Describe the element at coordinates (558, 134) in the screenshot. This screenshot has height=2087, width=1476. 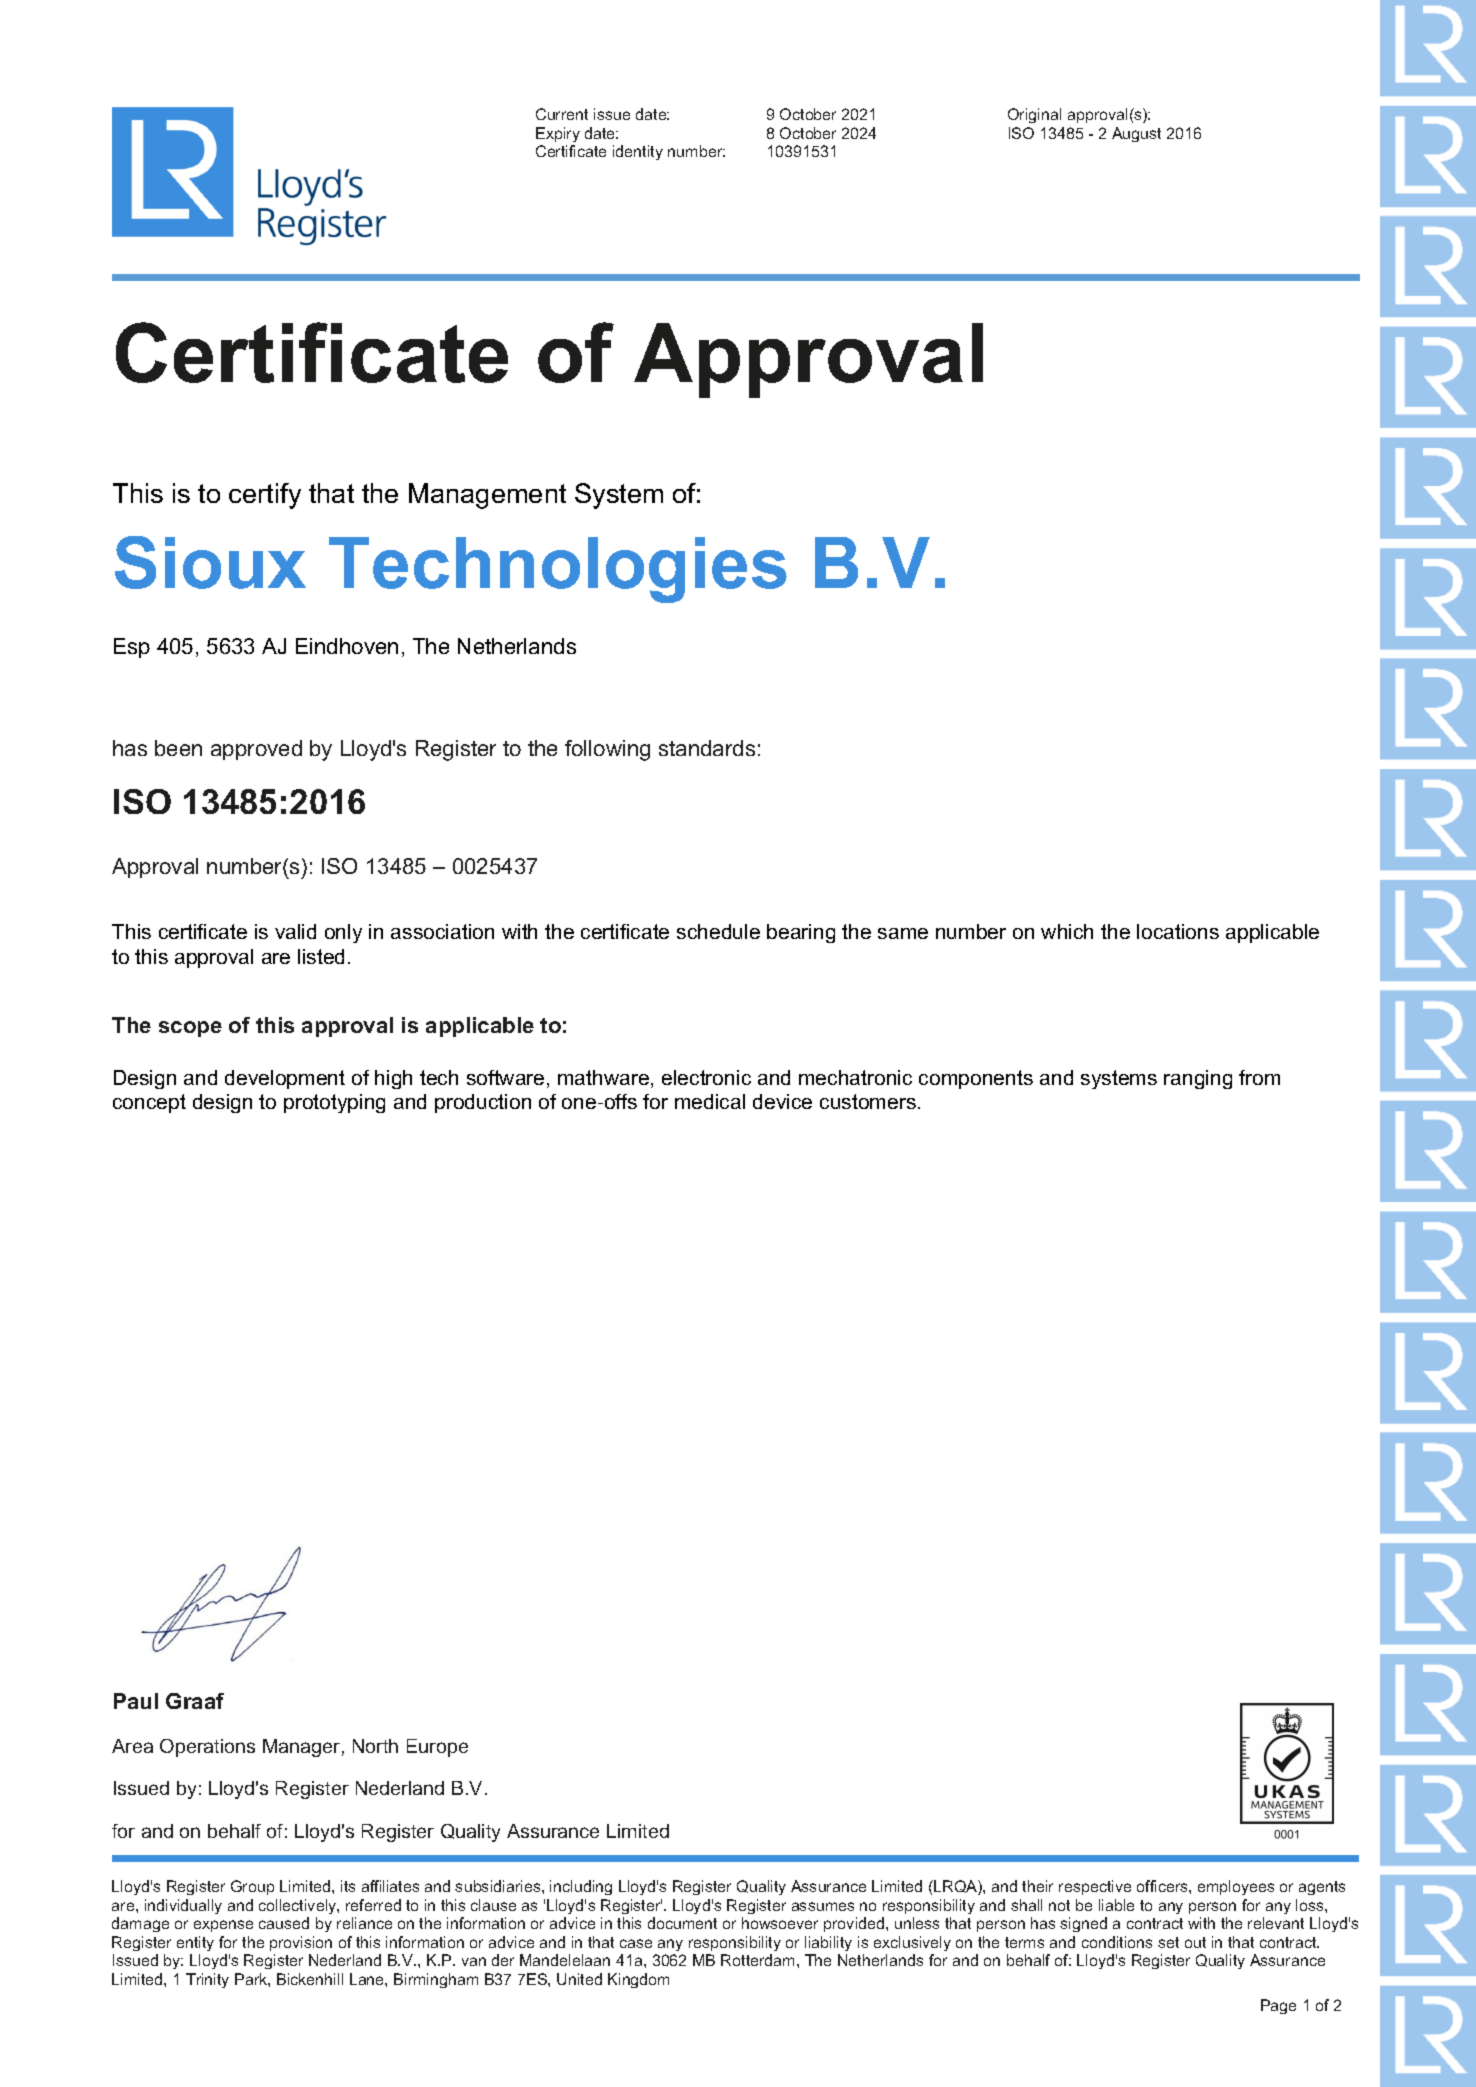
I see `Expiry` at that location.
